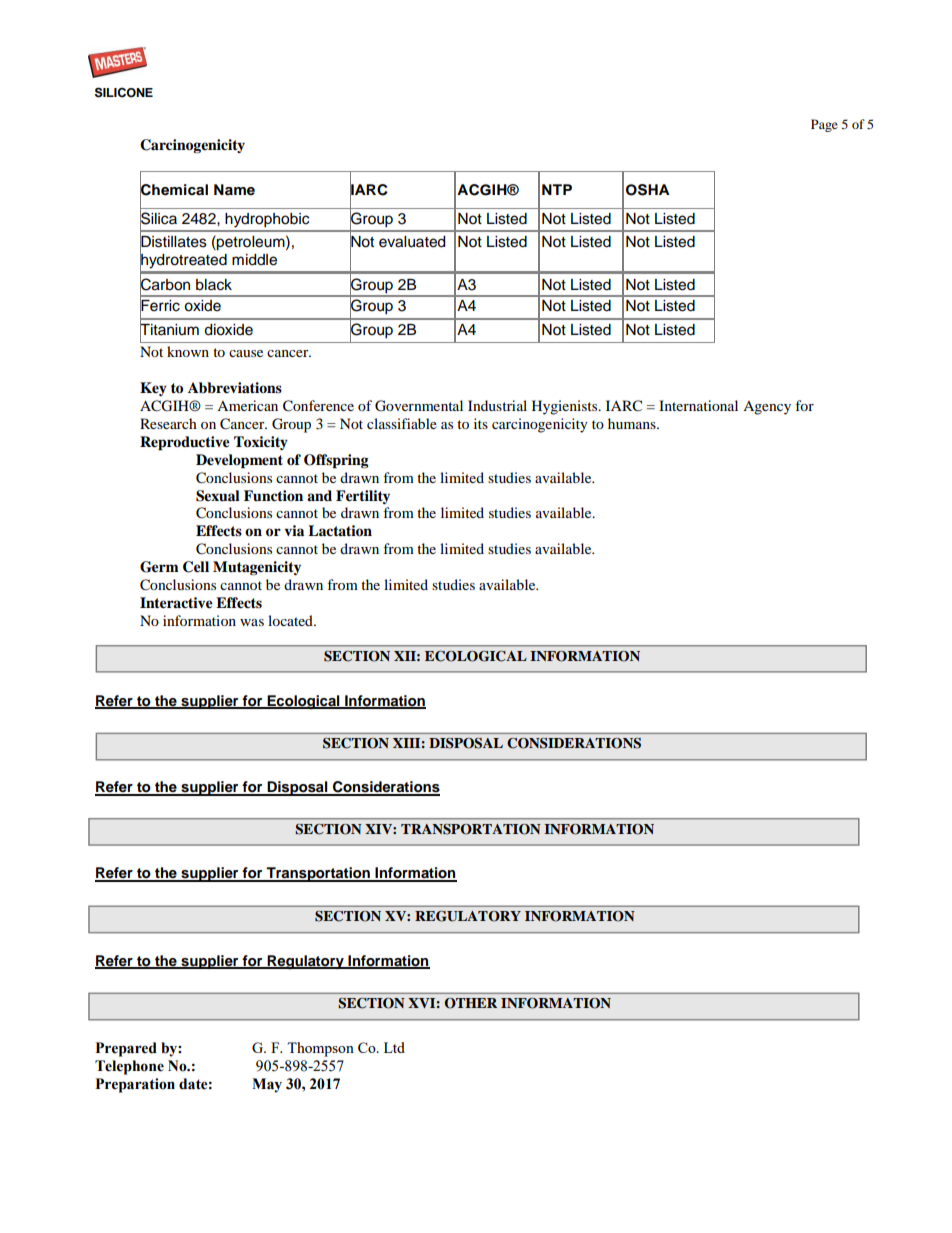 Image resolution: width=952 pixels, height=1233 pixels. I want to click on May, so click(267, 1085).
